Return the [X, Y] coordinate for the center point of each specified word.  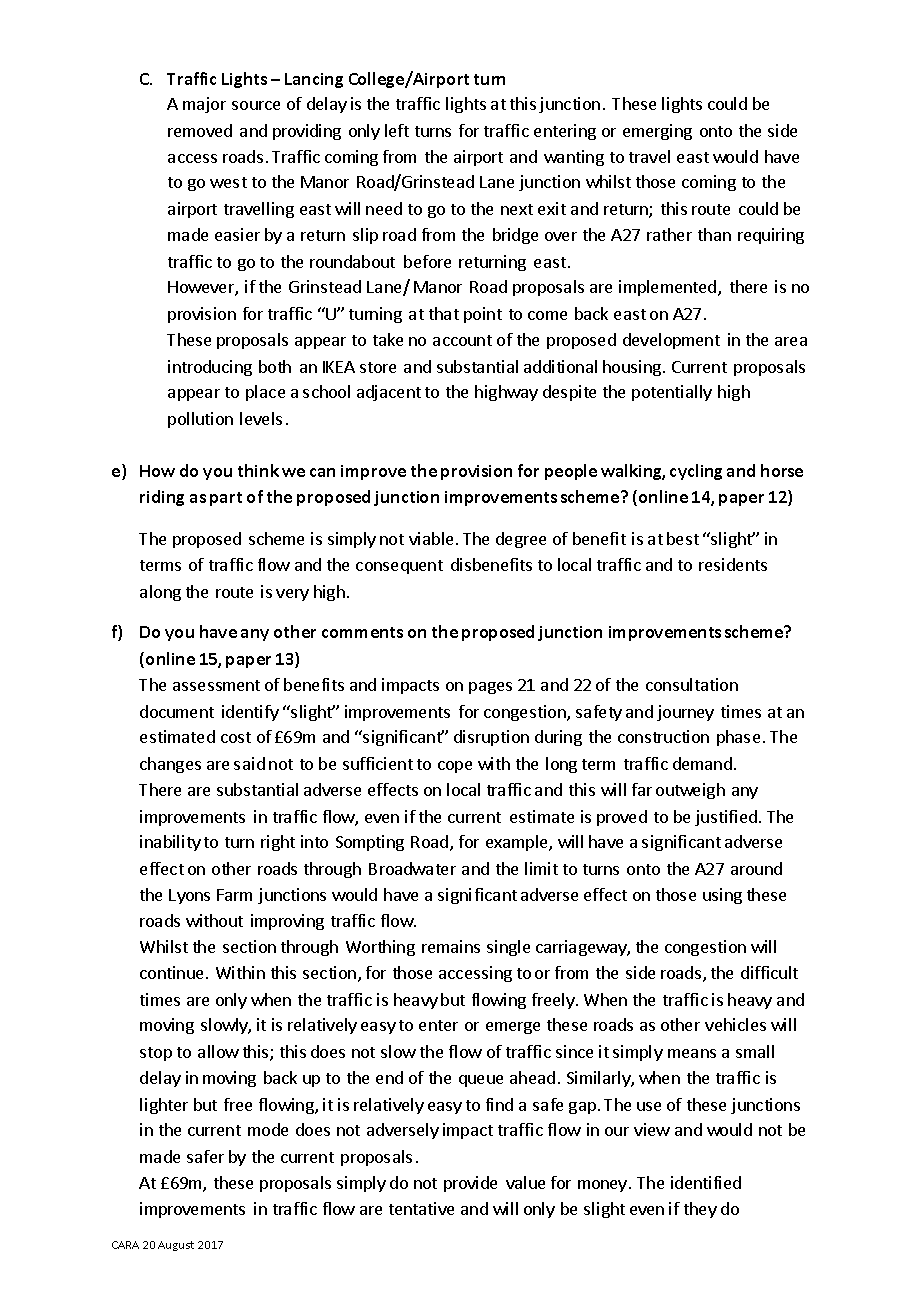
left [397, 130]
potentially [672, 393]
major [204, 105]
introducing [210, 368]
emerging [657, 132]
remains [451, 946]
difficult [769, 972]
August [176, 1246]
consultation [692, 684]
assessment [216, 685]
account [462, 340]
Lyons [189, 896]
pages [490, 688]
